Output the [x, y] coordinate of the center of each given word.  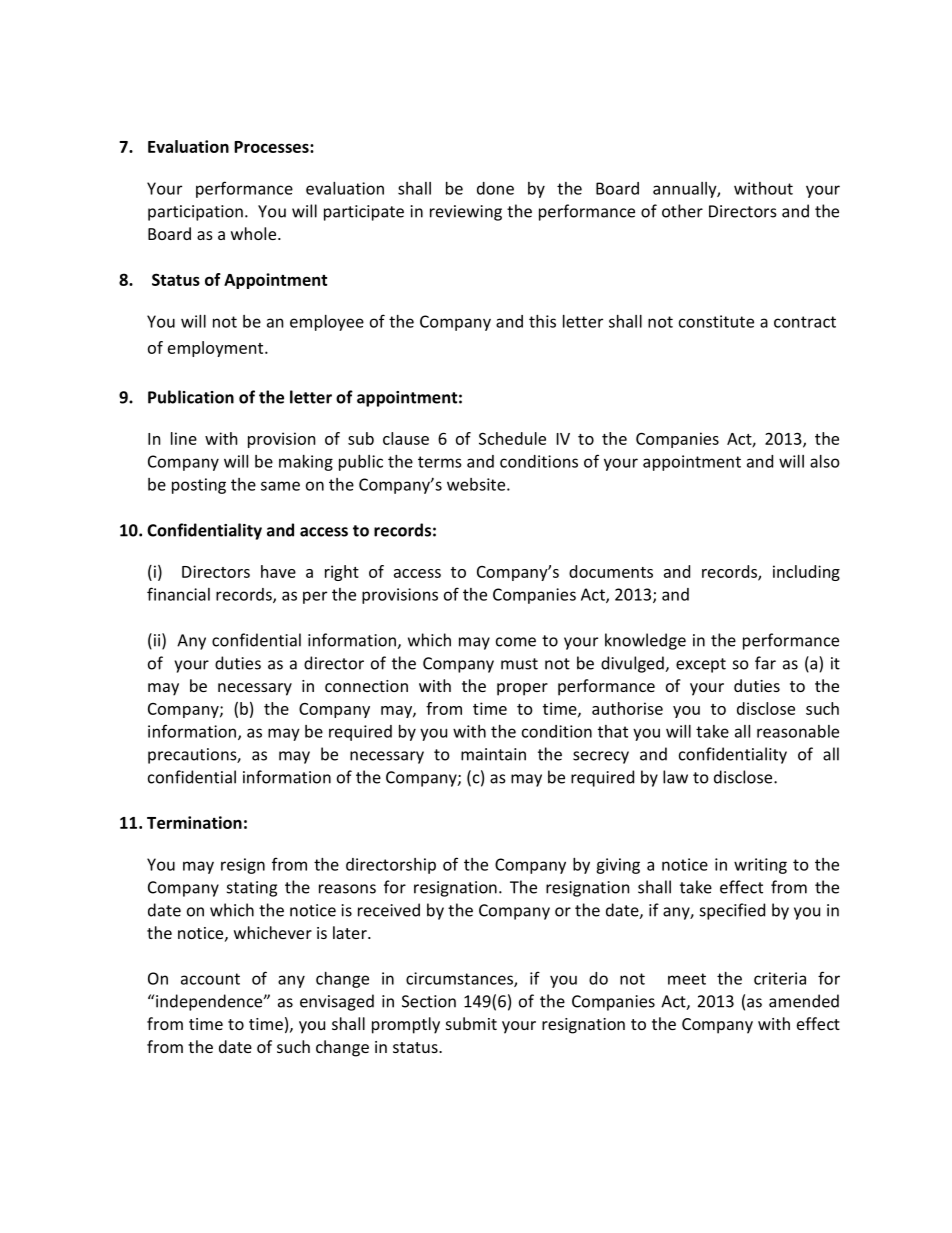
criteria [780, 978]
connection [366, 686]
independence [210, 1002]
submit [471, 1023]
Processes [272, 147]
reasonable [798, 731]
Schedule [512, 438]
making [306, 463]
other [682, 211]
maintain [493, 754]
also [825, 461]
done [495, 188]
